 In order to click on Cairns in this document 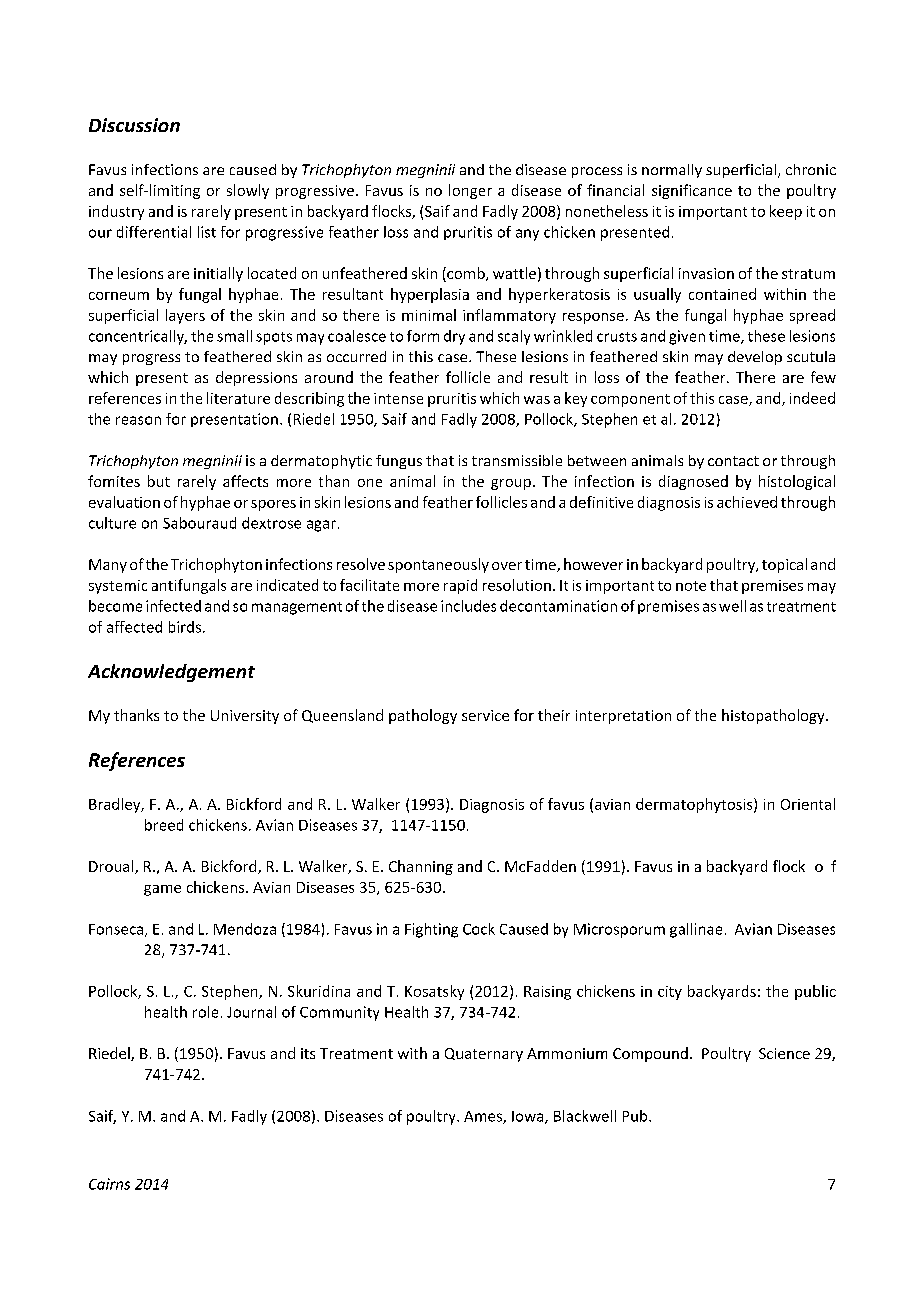, I will do `click(109, 1184)`.
